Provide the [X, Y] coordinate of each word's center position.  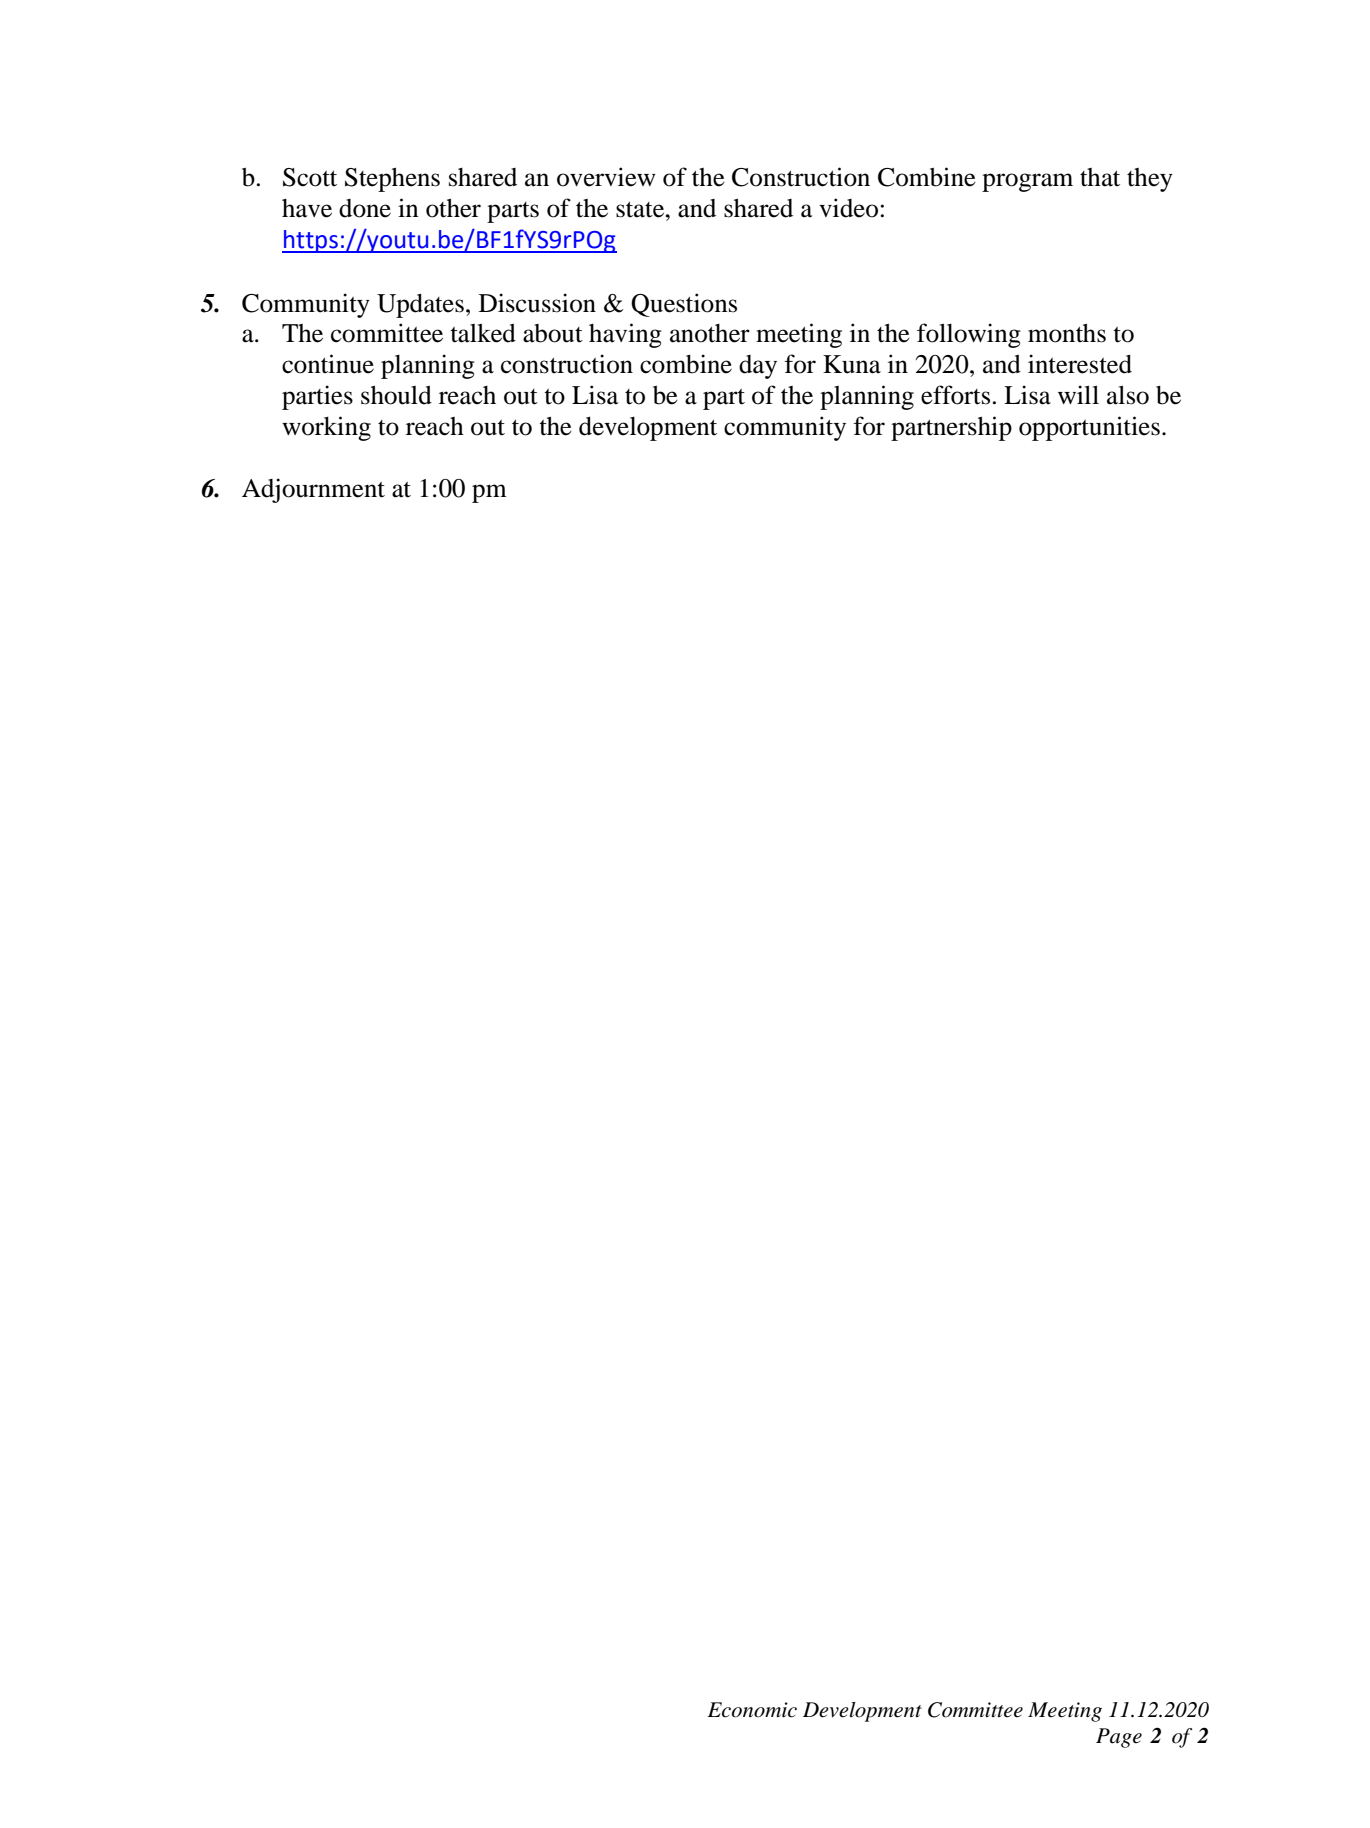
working [326, 428]
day [758, 367]
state [641, 210]
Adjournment [313, 490]
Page [1119, 1738]
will [1078, 394]
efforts [955, 395]
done [365, 208]
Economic [752, 1710]
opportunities [1089, 428]
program [1027, 182]
